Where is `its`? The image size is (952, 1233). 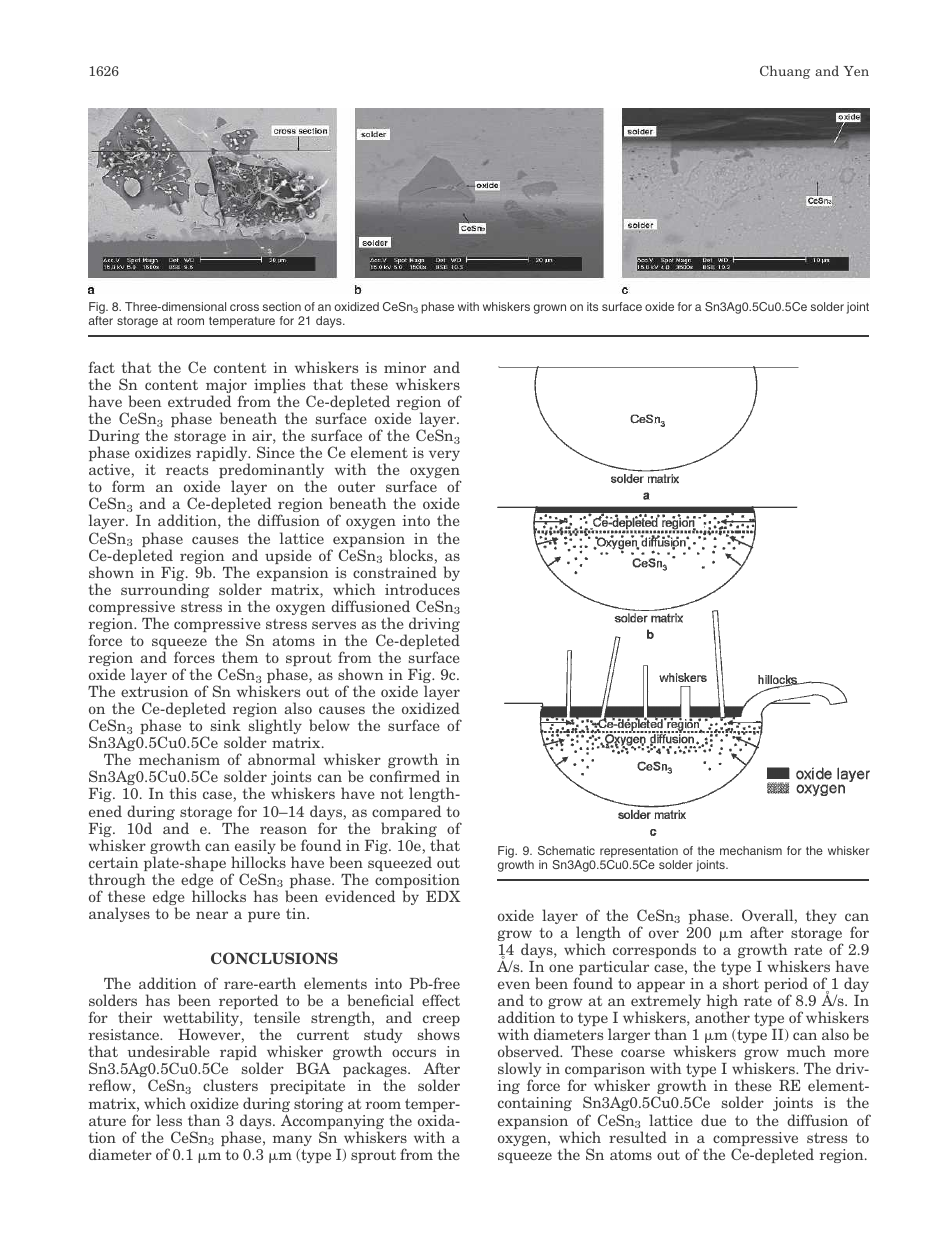 its is located at coordinates (592, 306).
